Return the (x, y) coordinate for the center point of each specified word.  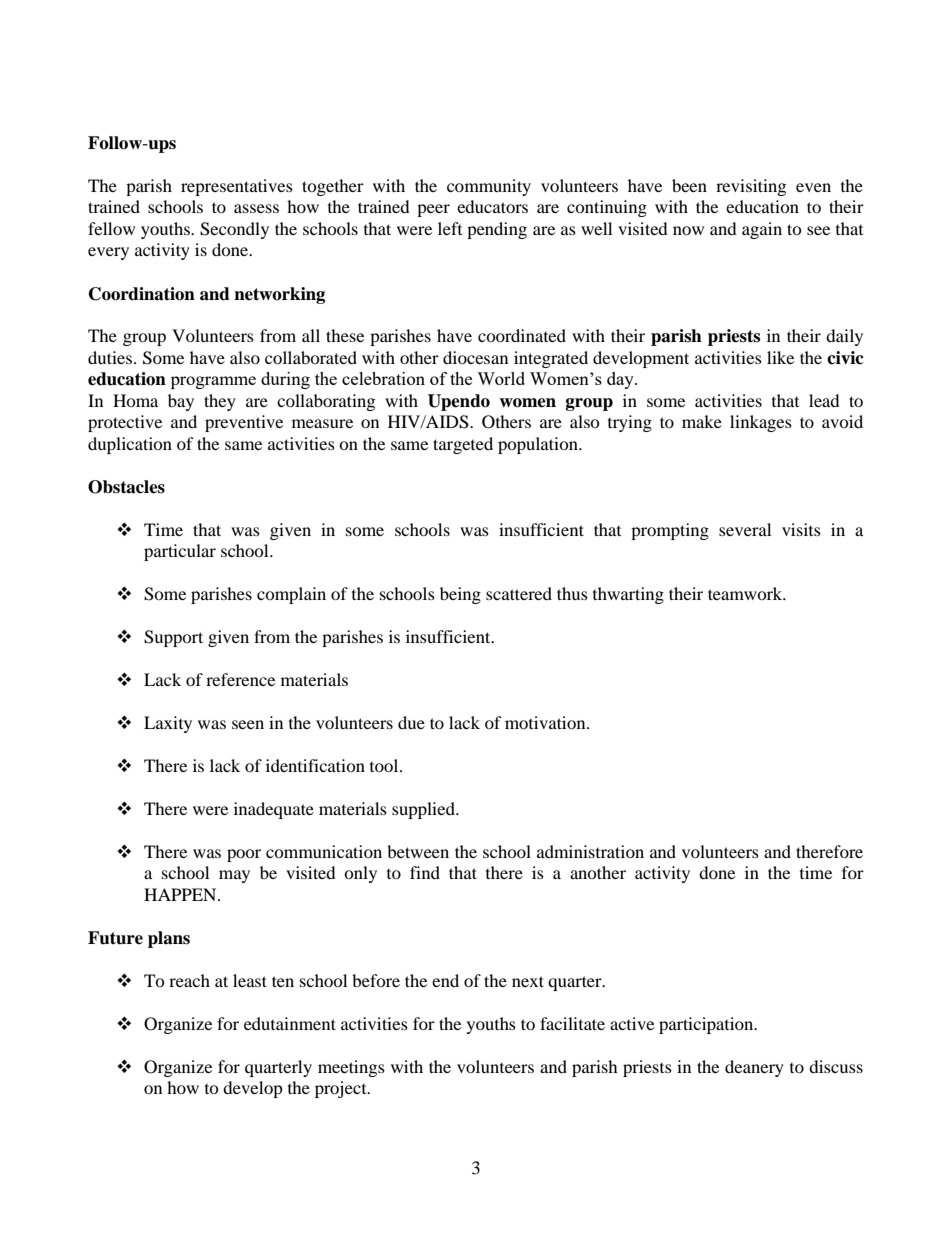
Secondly (234, 230)
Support (173, 638)
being (460, 595)
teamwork (746, 593)
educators (492, 206)
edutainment (290, 1023)
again (762, 230)
